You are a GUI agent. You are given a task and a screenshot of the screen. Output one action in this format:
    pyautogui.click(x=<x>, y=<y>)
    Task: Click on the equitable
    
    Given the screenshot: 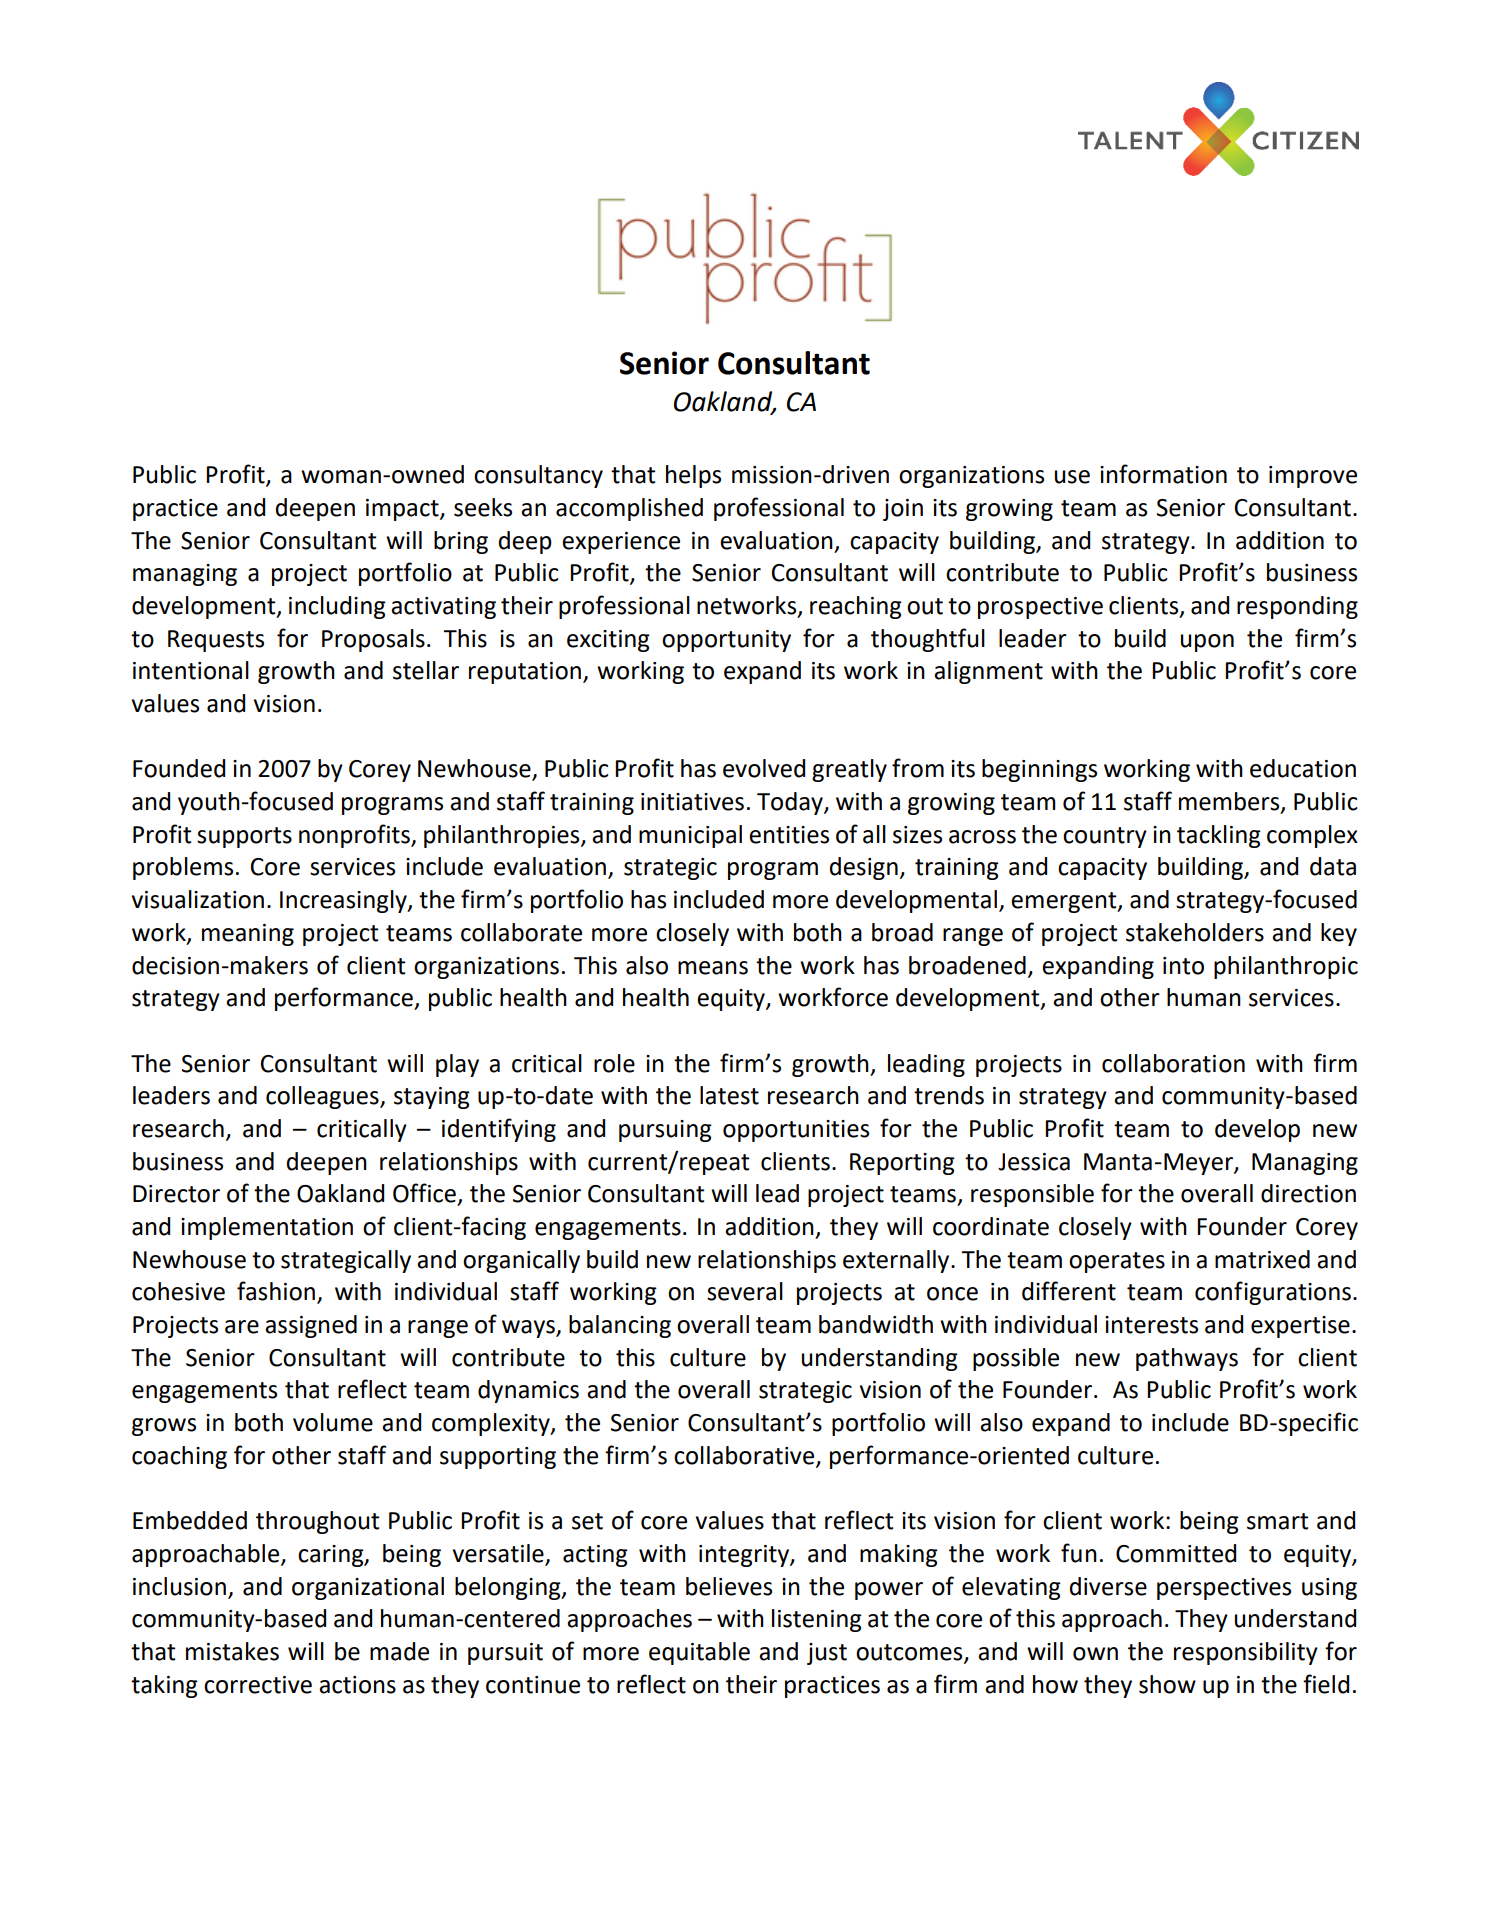 What is the action you would take?
    pyautogui.click(x=699, y=1653)
